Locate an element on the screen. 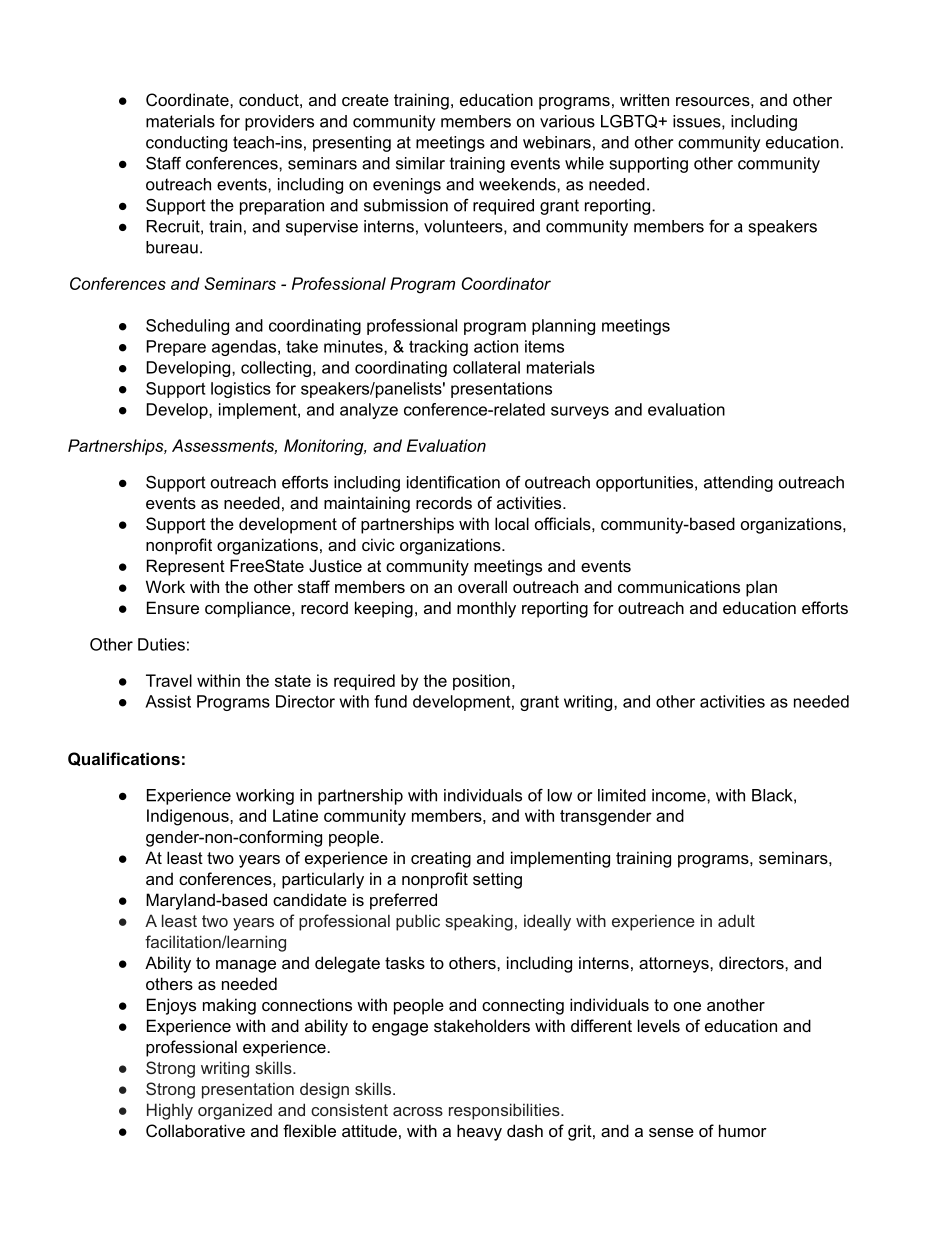 The width and height of the screenshot is (952, 1233). similar is located at coordinates (420, 163).
